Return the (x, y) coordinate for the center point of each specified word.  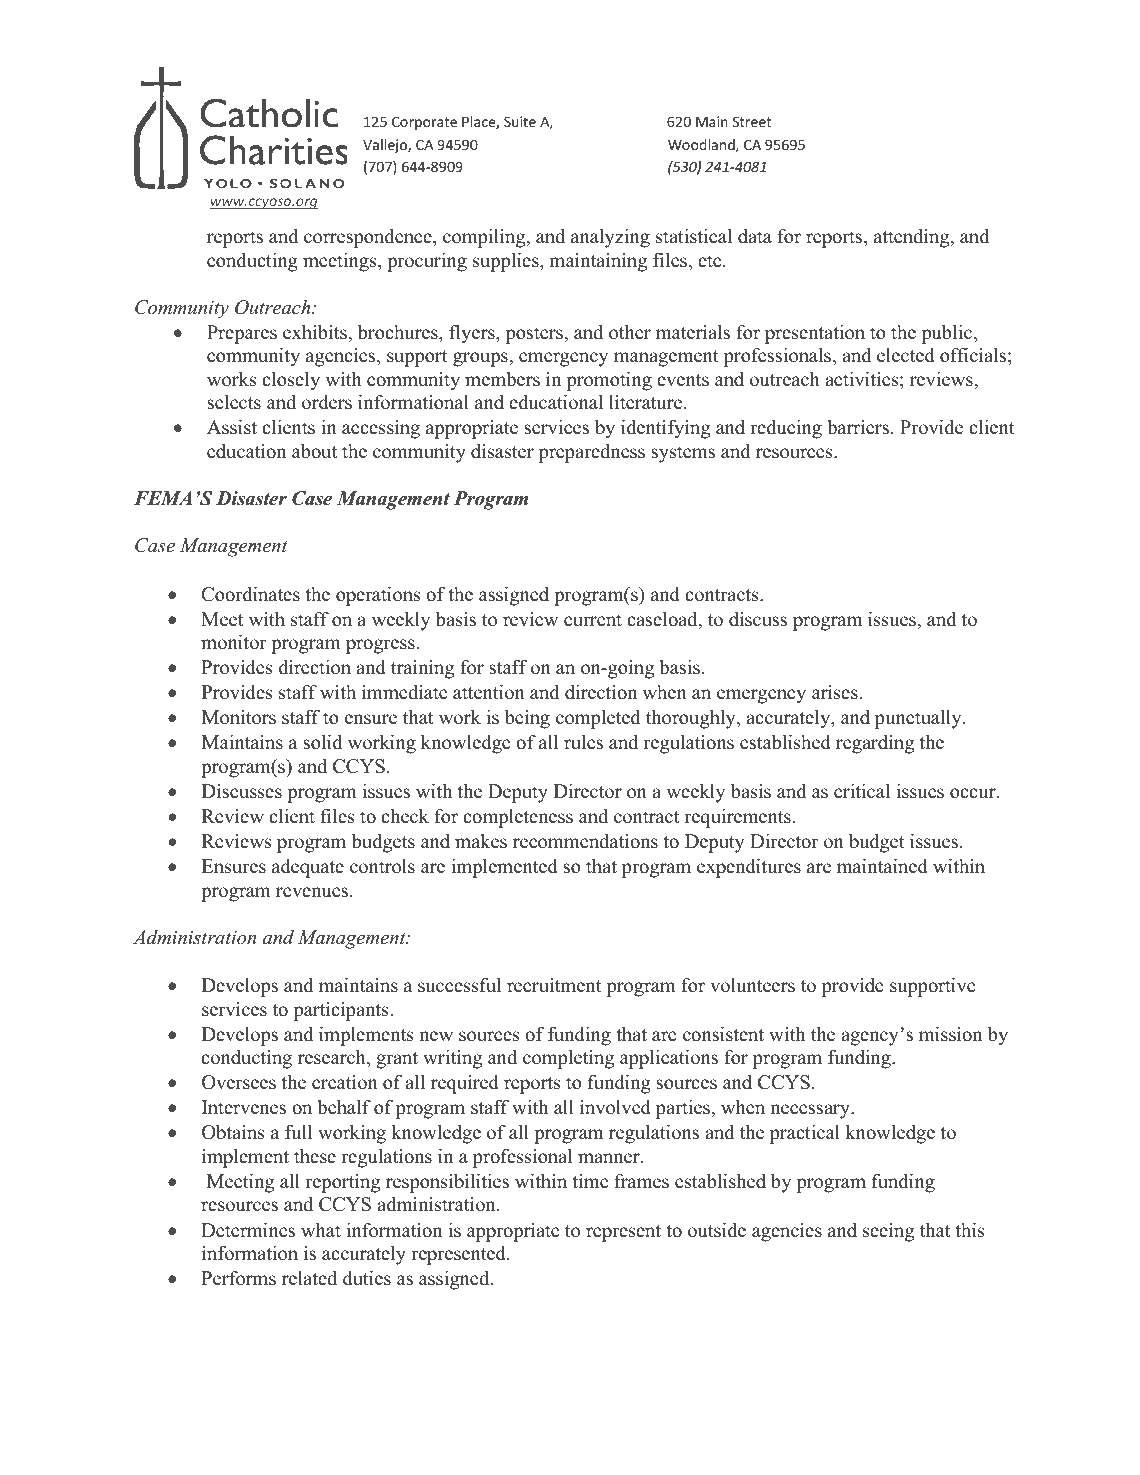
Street (752, 121)
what (321, 1229)
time (590, 1181)
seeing (888, 1232)
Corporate (424, 123)
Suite (520, 121)
